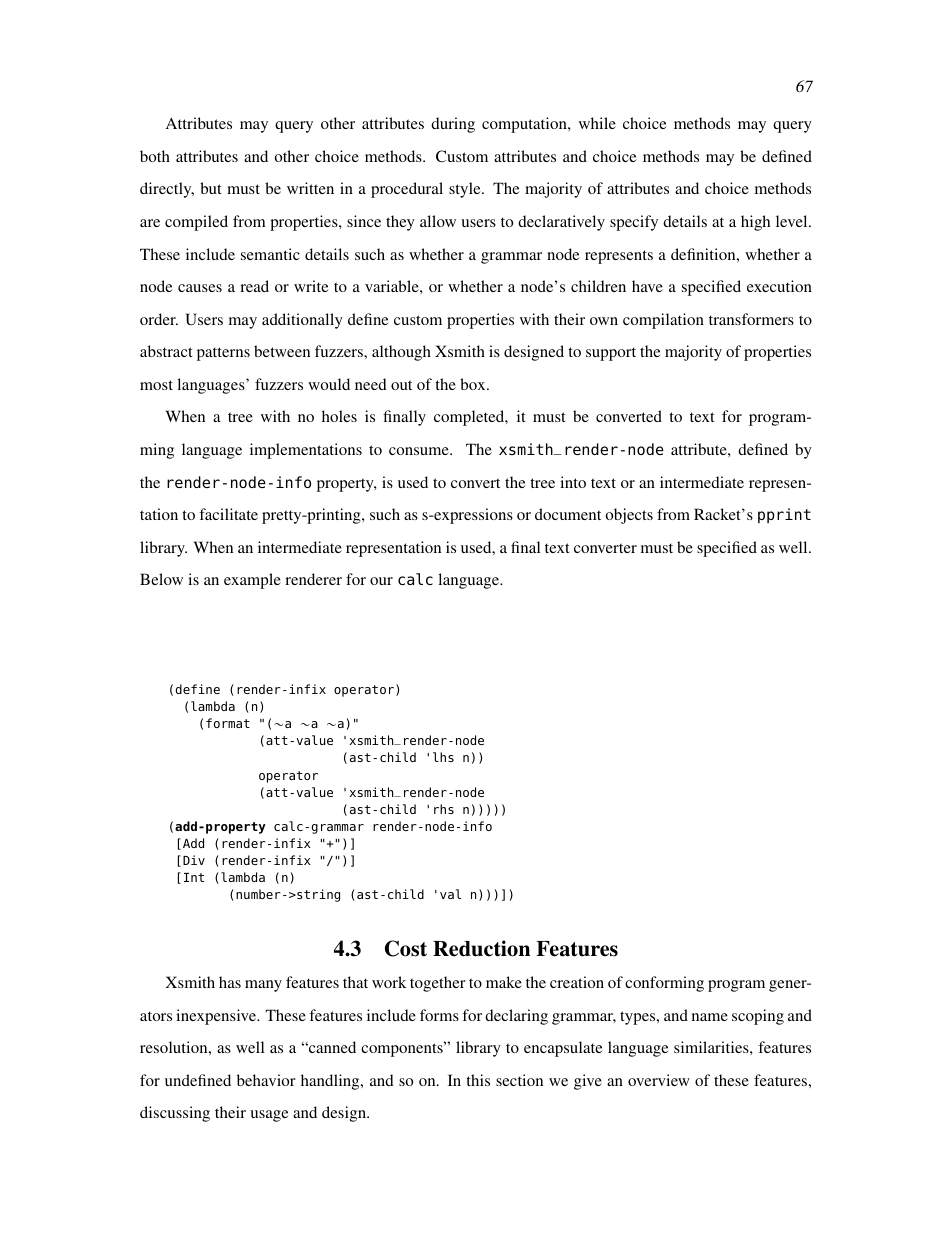  I want to click on both, so click(155, 156).
